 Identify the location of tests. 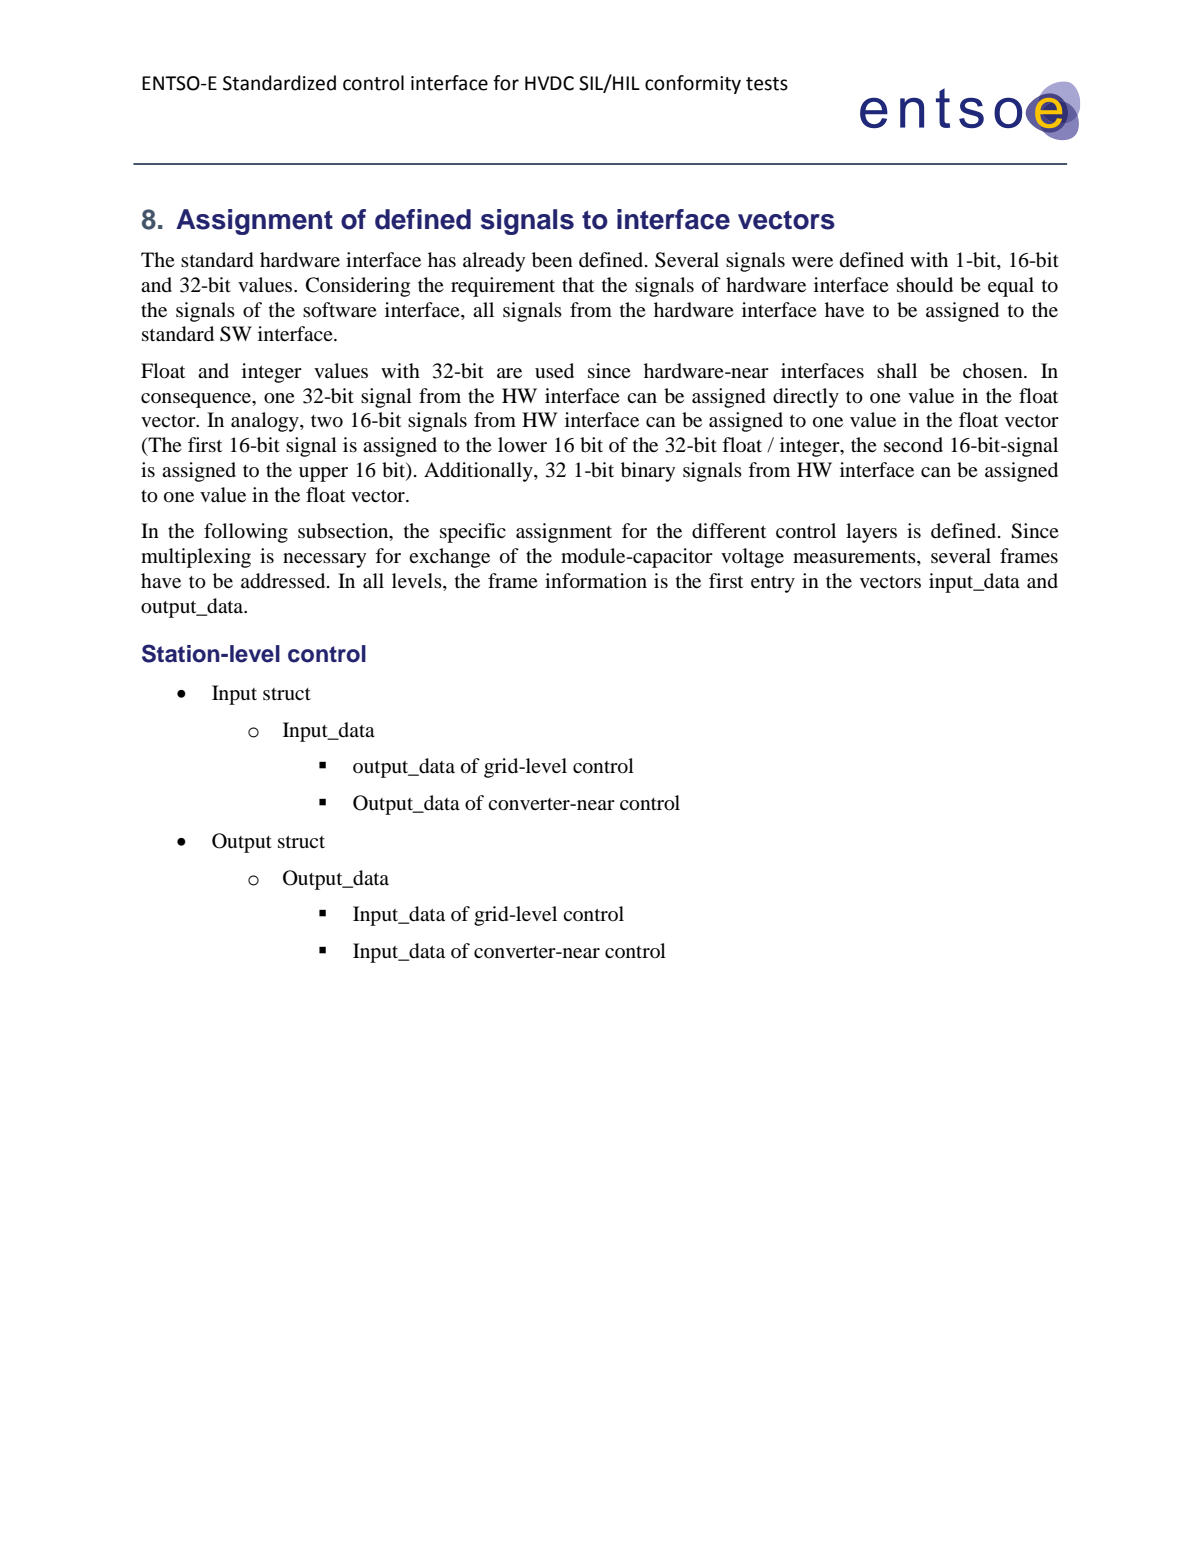
(767, 84).
